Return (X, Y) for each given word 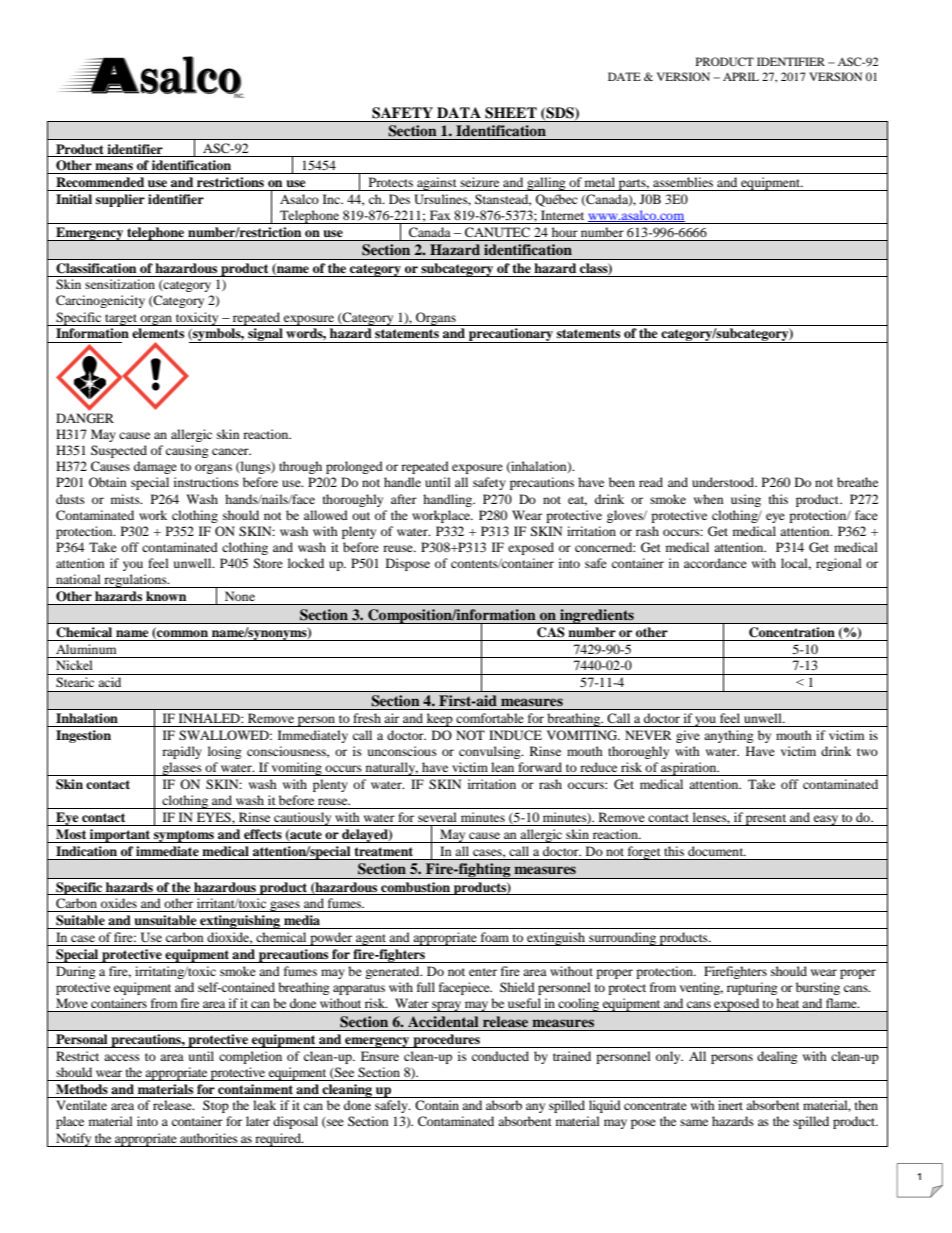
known (166, 596)
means (114, 166)
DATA (459, 112)
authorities (209, 1138)
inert (730, 1105)
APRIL (741, 76)
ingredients (597, 616)
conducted (500, 1056)
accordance (715, 563)
